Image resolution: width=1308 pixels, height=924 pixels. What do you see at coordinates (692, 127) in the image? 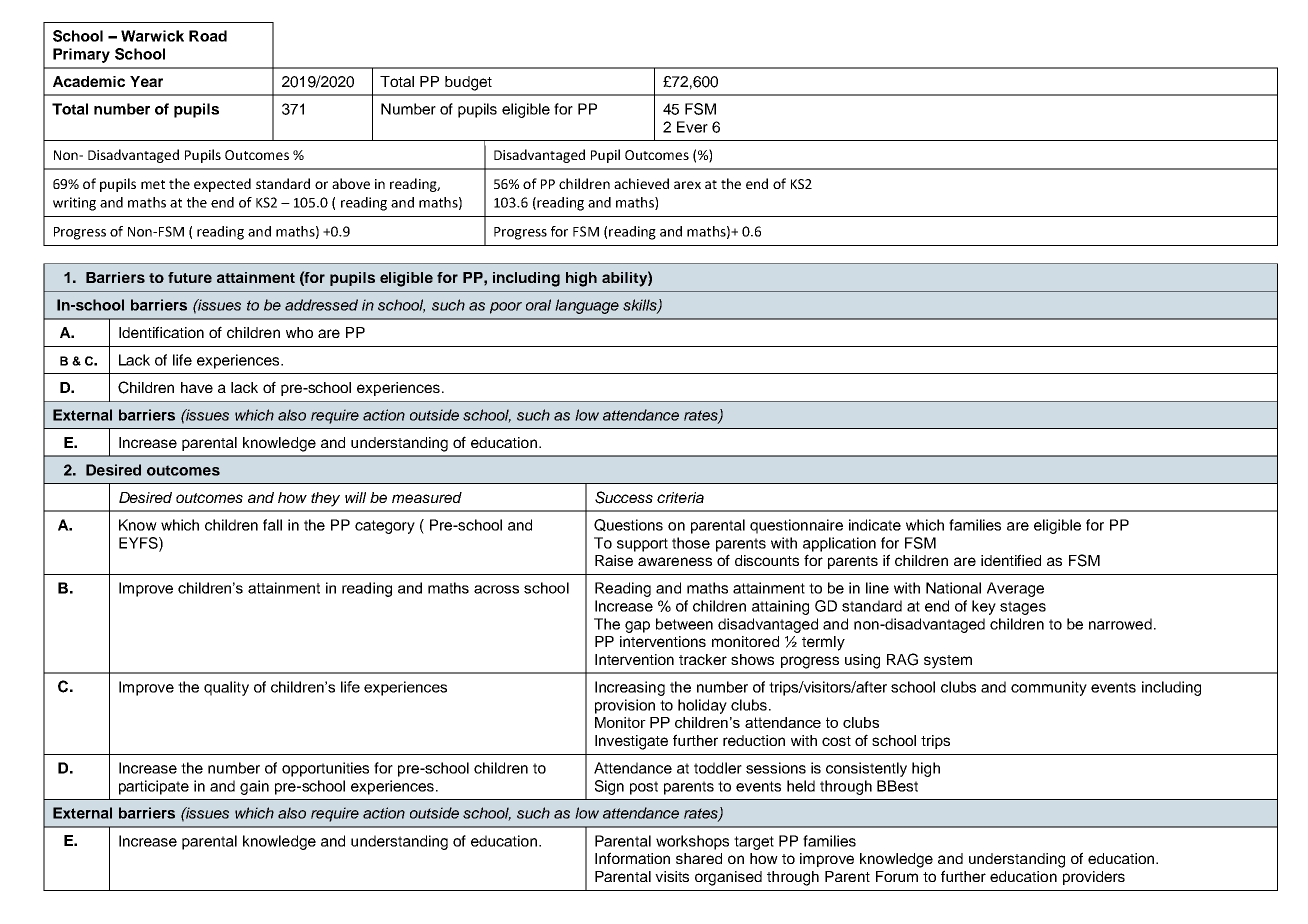
I see `Ever` at bounding box center [692, 127].
